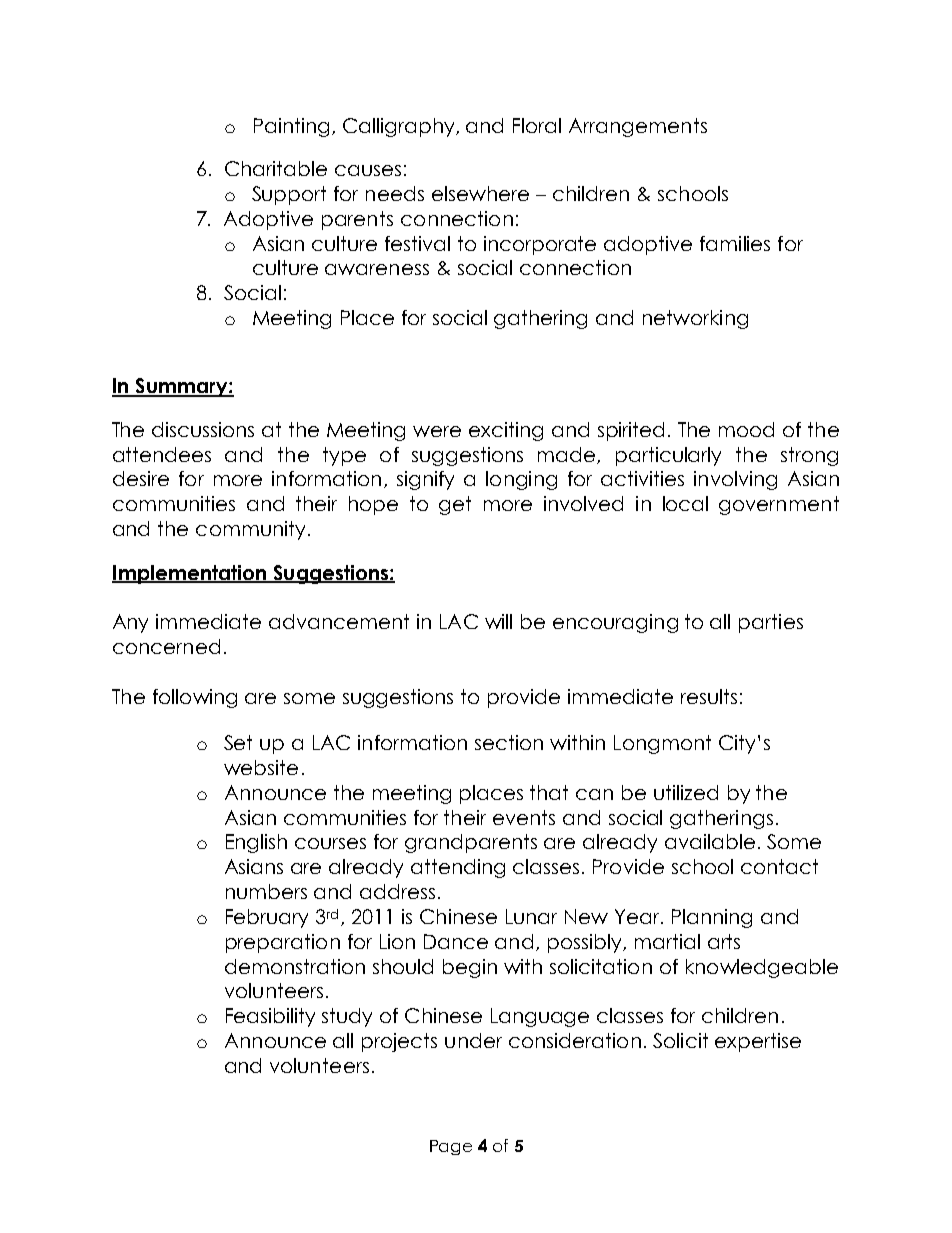  What do you see at coordinates (509, 742) in the document?
I see `section` at bounding box center [509, 742].
